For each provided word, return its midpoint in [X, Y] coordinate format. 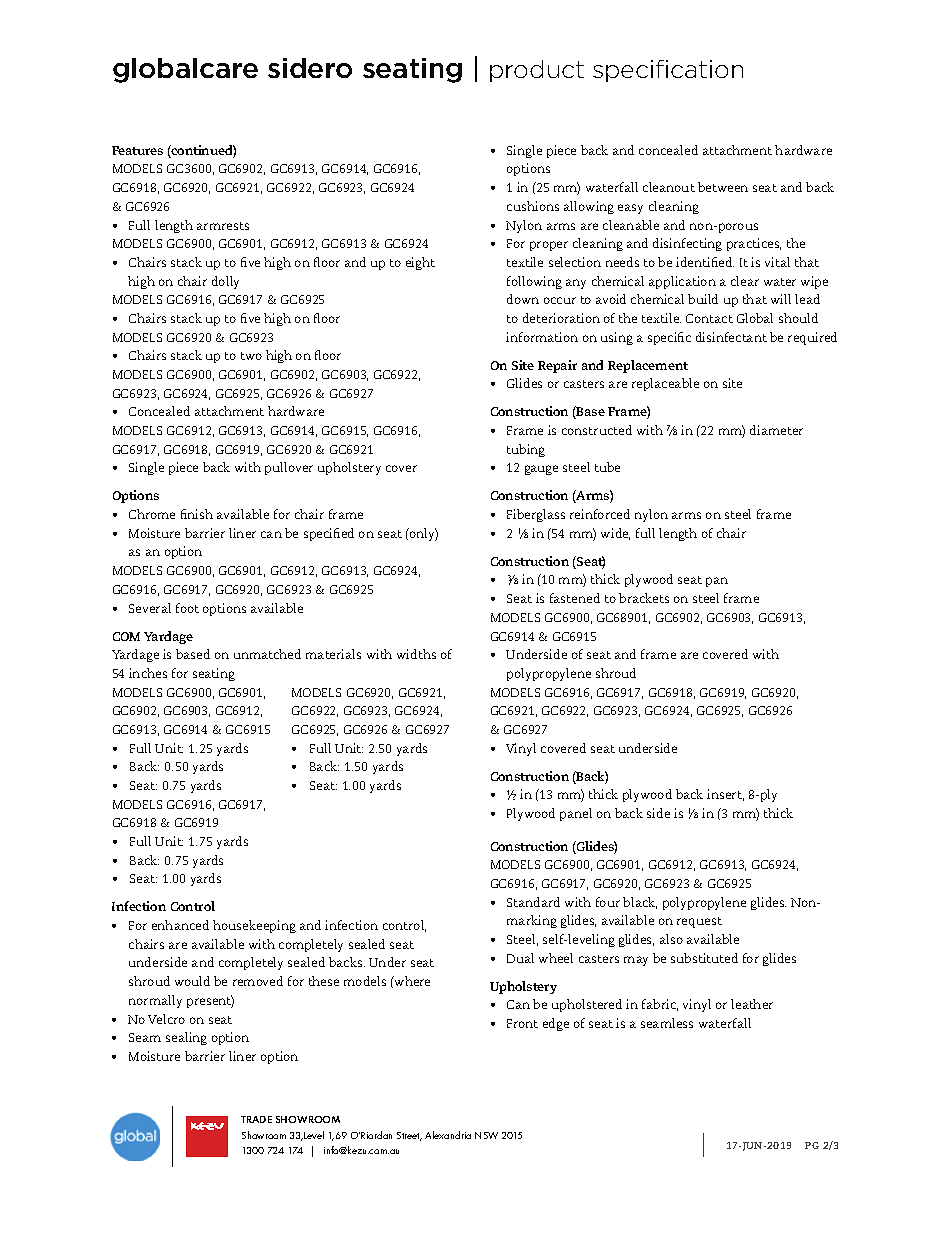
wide [615, 534]
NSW [486, 1135]
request [699, 922]
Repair [557, 366]
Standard [533, 902]
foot [187, 608]
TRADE [256, 1119]
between [723, 187]
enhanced [180, 925]
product [537, 71]
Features [137, 150]
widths [416, 654]
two [251, 356]
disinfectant [731, 337]
